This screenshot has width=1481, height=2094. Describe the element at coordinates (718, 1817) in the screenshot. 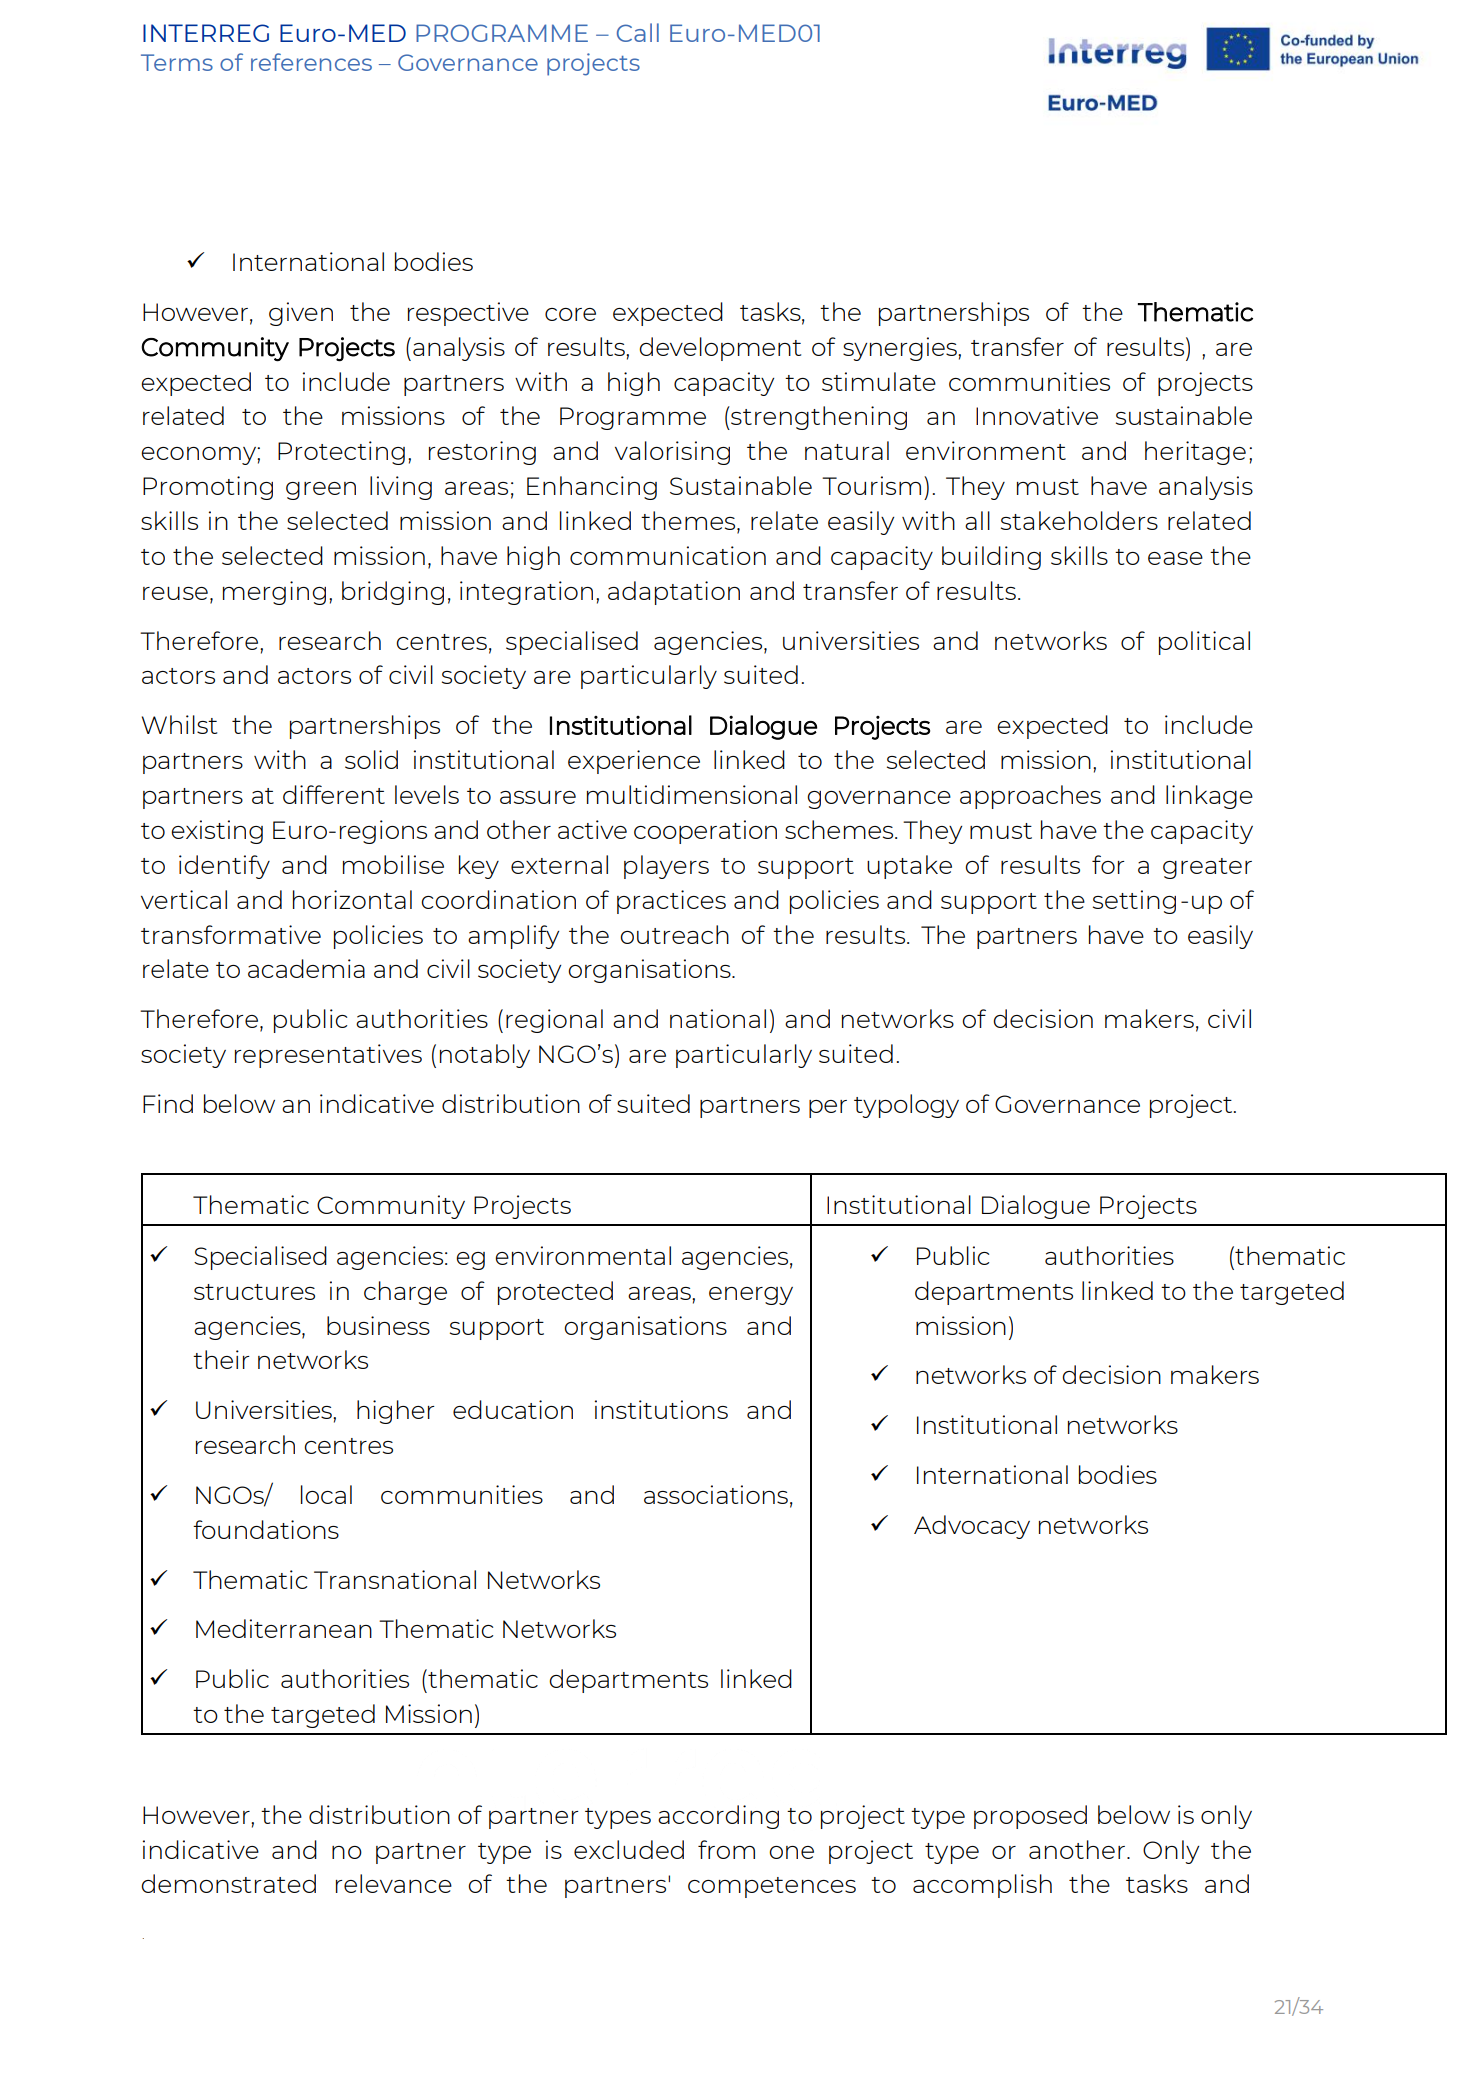

I see `according` at that location.
